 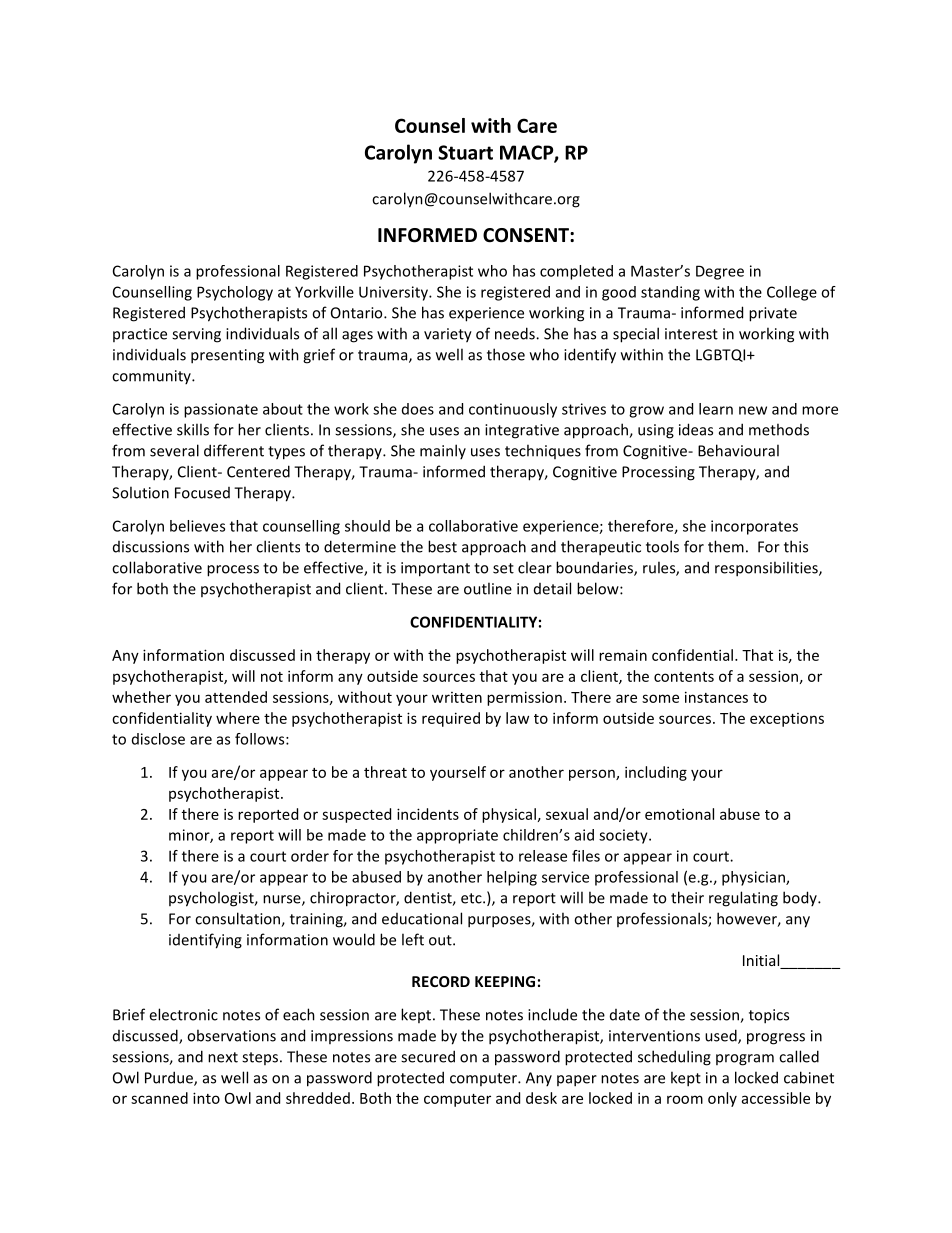 What do you see at coordinates (720, 272) in the document?
I see `Degree` at bounding box center [720, 272].
